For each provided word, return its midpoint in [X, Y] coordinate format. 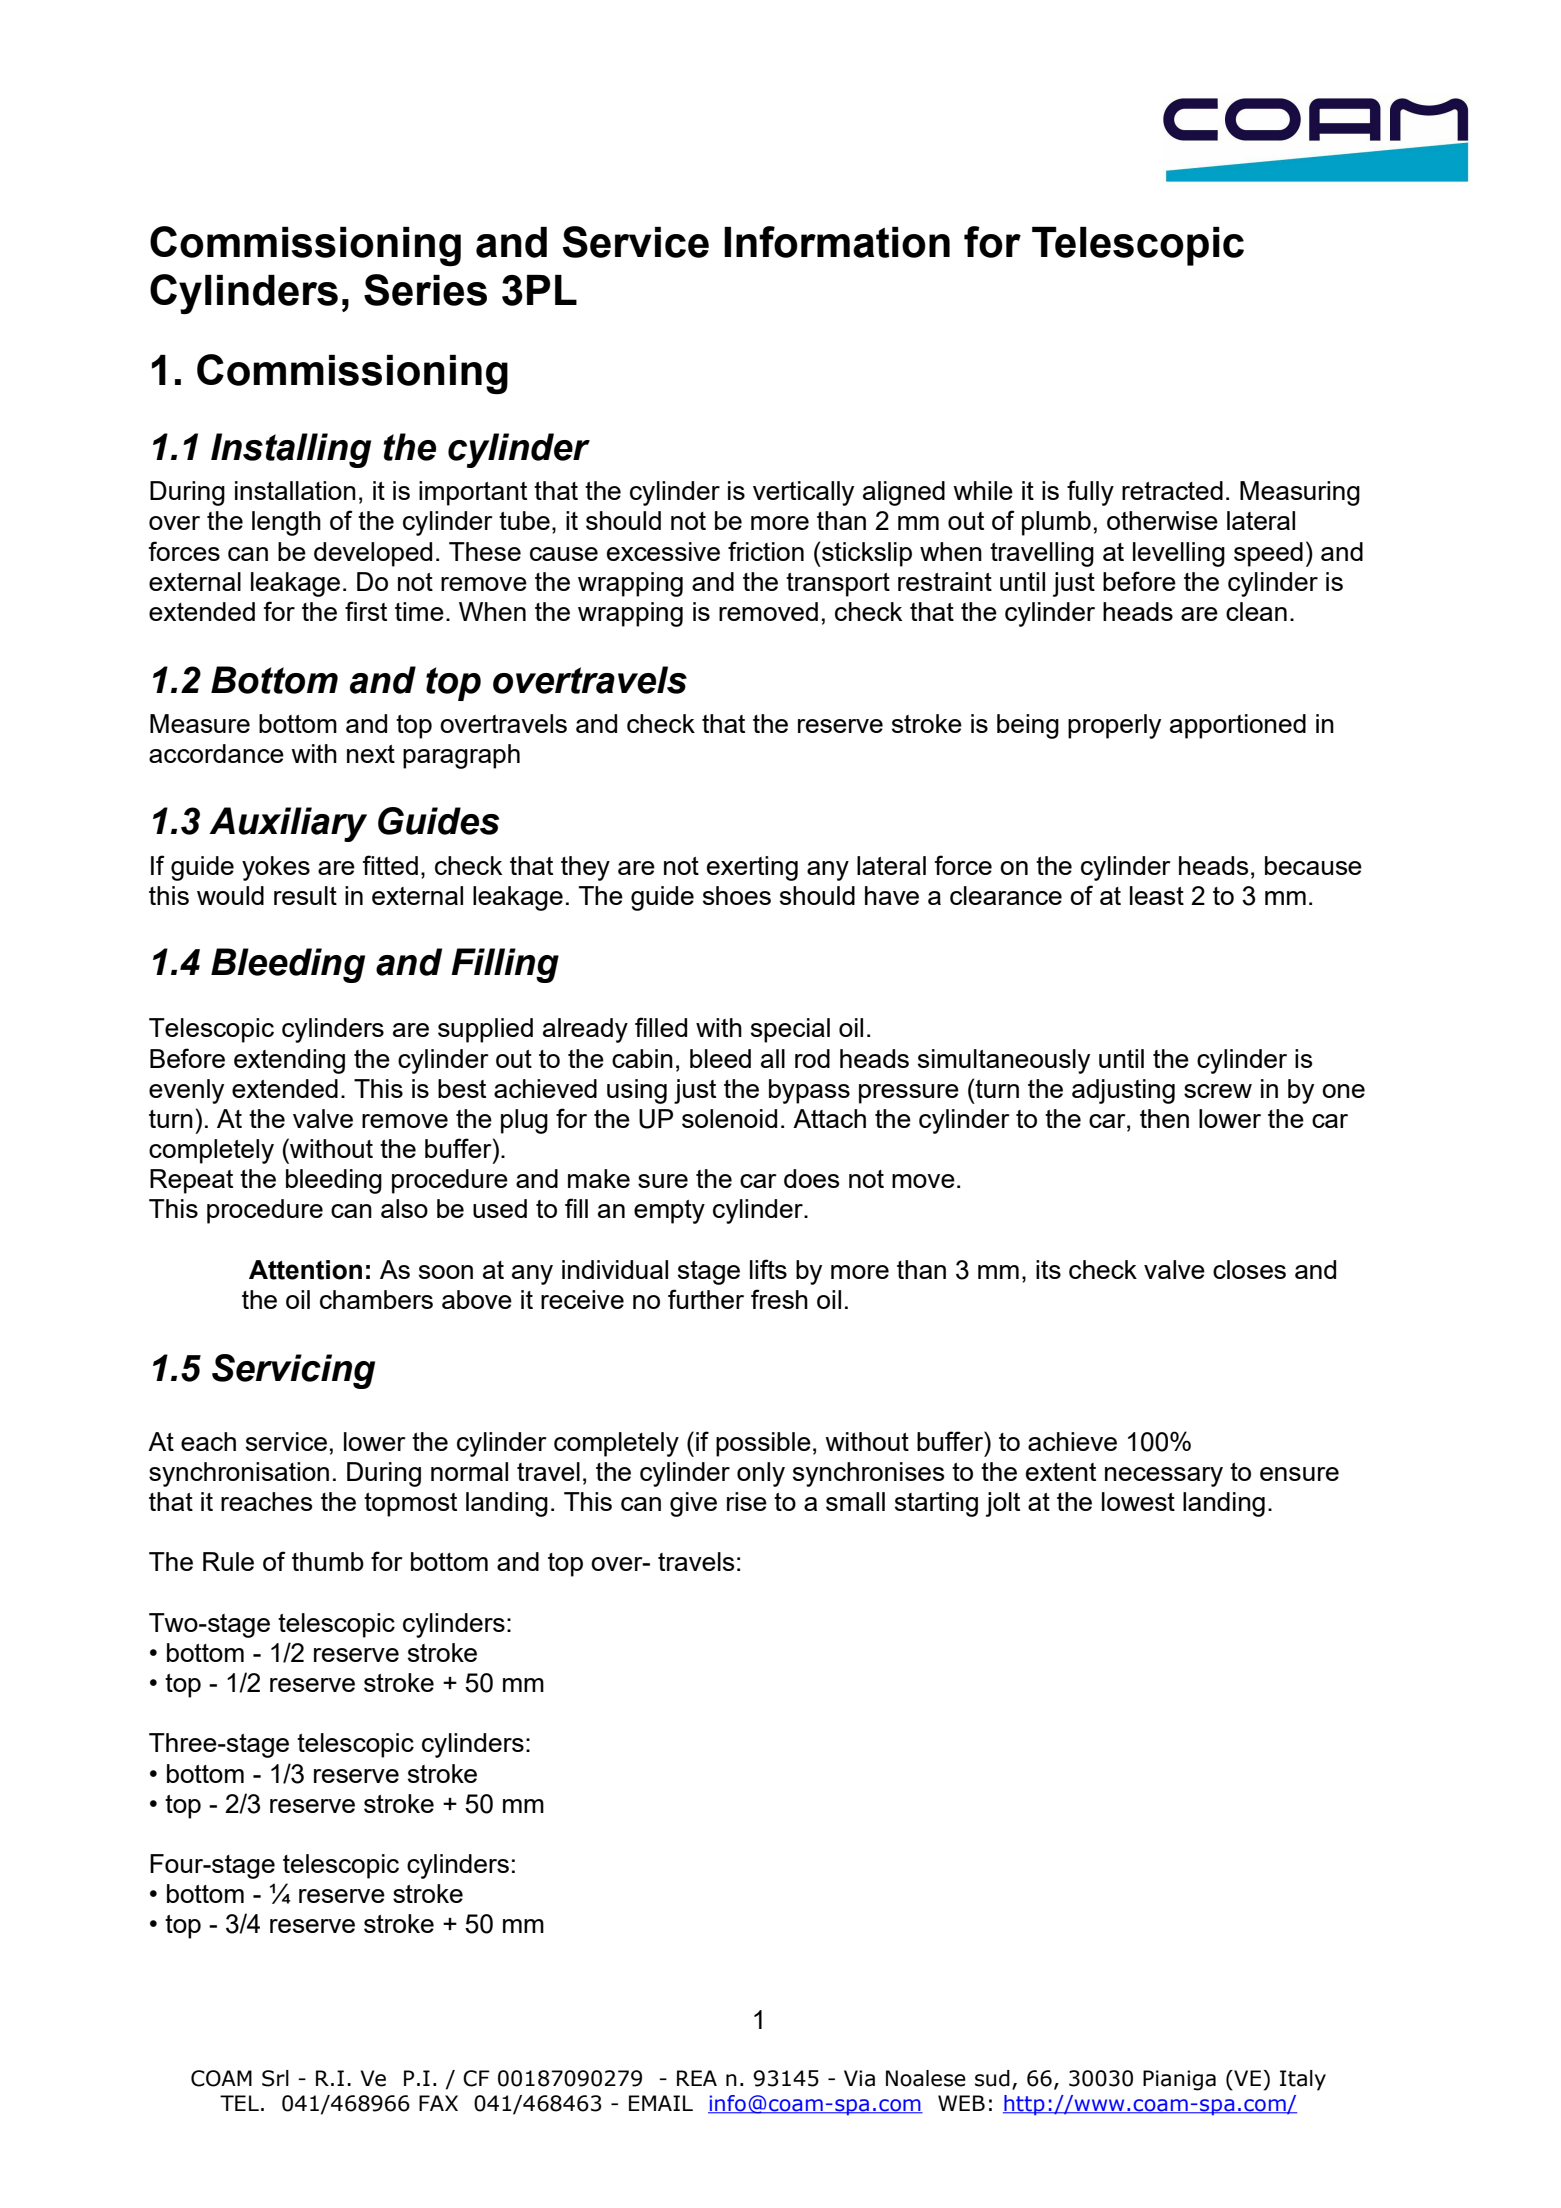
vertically [803, 493]
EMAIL [661, 2103]
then [1164, 1118]
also [404, 1208]
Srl [275, 2078]
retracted [1172, 490]
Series [425, 290]
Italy [1303, 2080]
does [811, 1178]
